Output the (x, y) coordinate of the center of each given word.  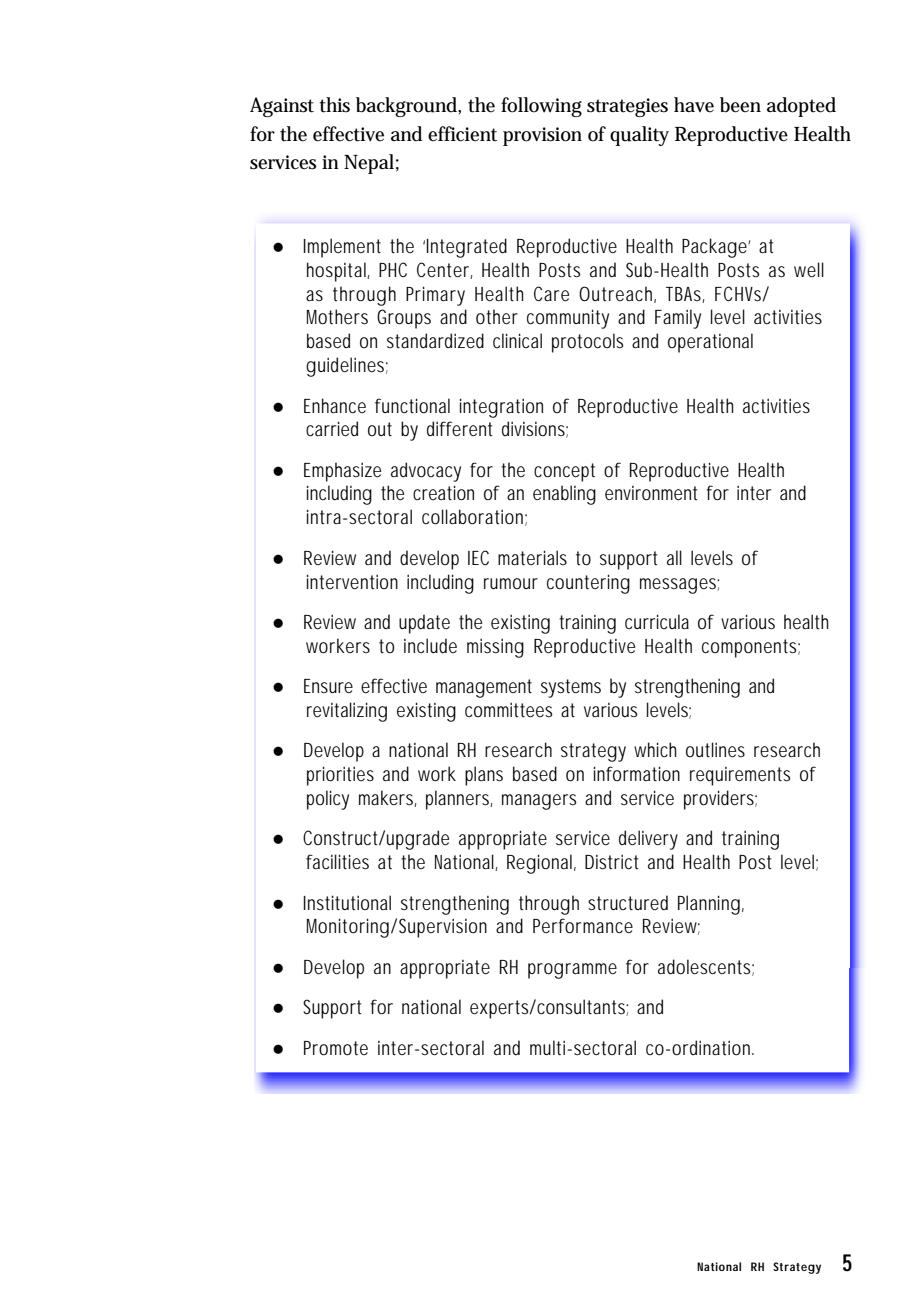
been (740, 105)
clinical (517, 340)
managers (539, 802)
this (334, 105)
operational (710, 343)
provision (542, 136)
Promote (336, 1048)
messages (679, 586)
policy (328, 800)
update (424, 624)
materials (532, 557)
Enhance (335, 405)
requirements (740, 776)
